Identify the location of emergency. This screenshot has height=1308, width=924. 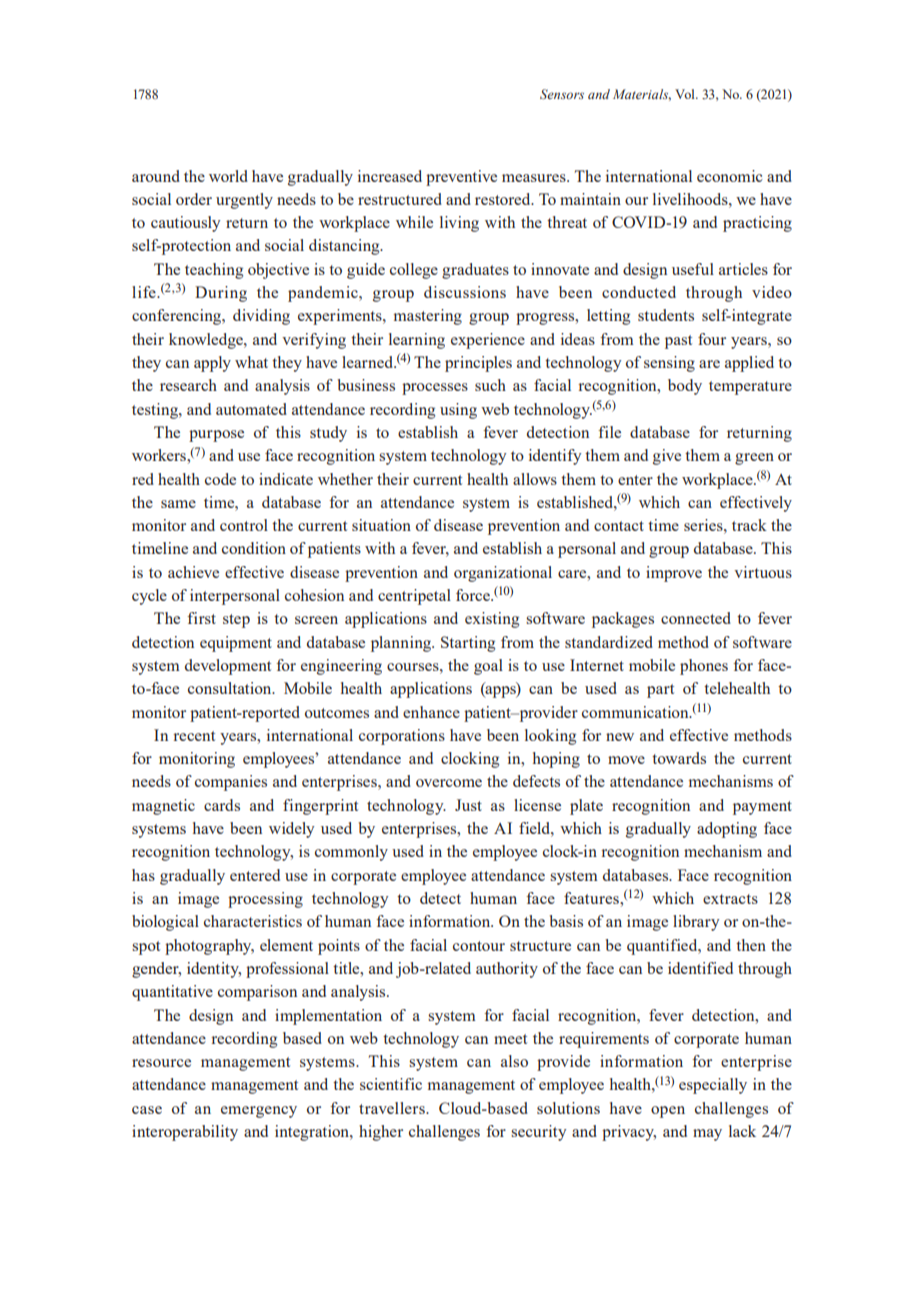
(259, 1112).
